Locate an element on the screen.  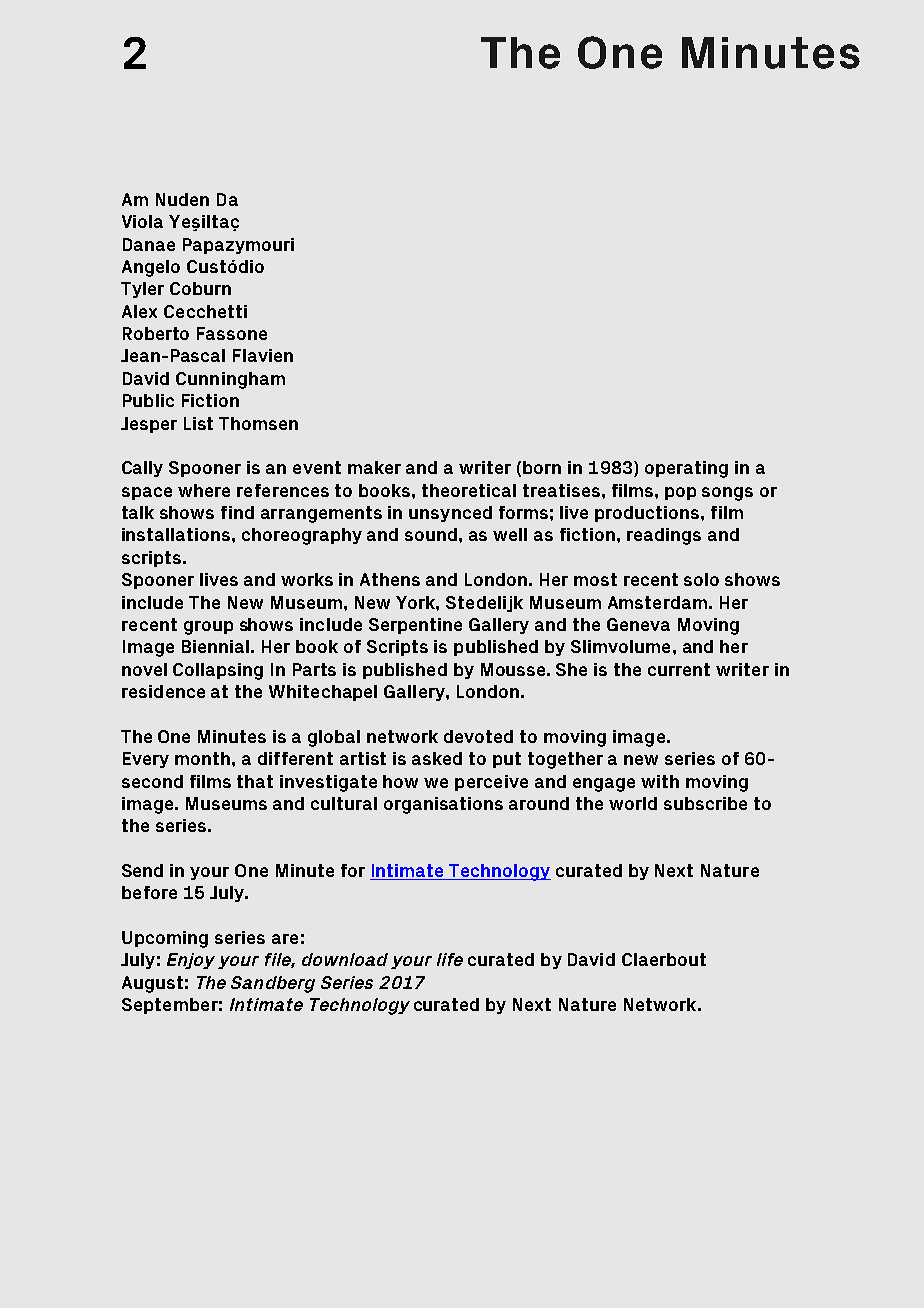
Coburn is located at coordinates (200, 288).
